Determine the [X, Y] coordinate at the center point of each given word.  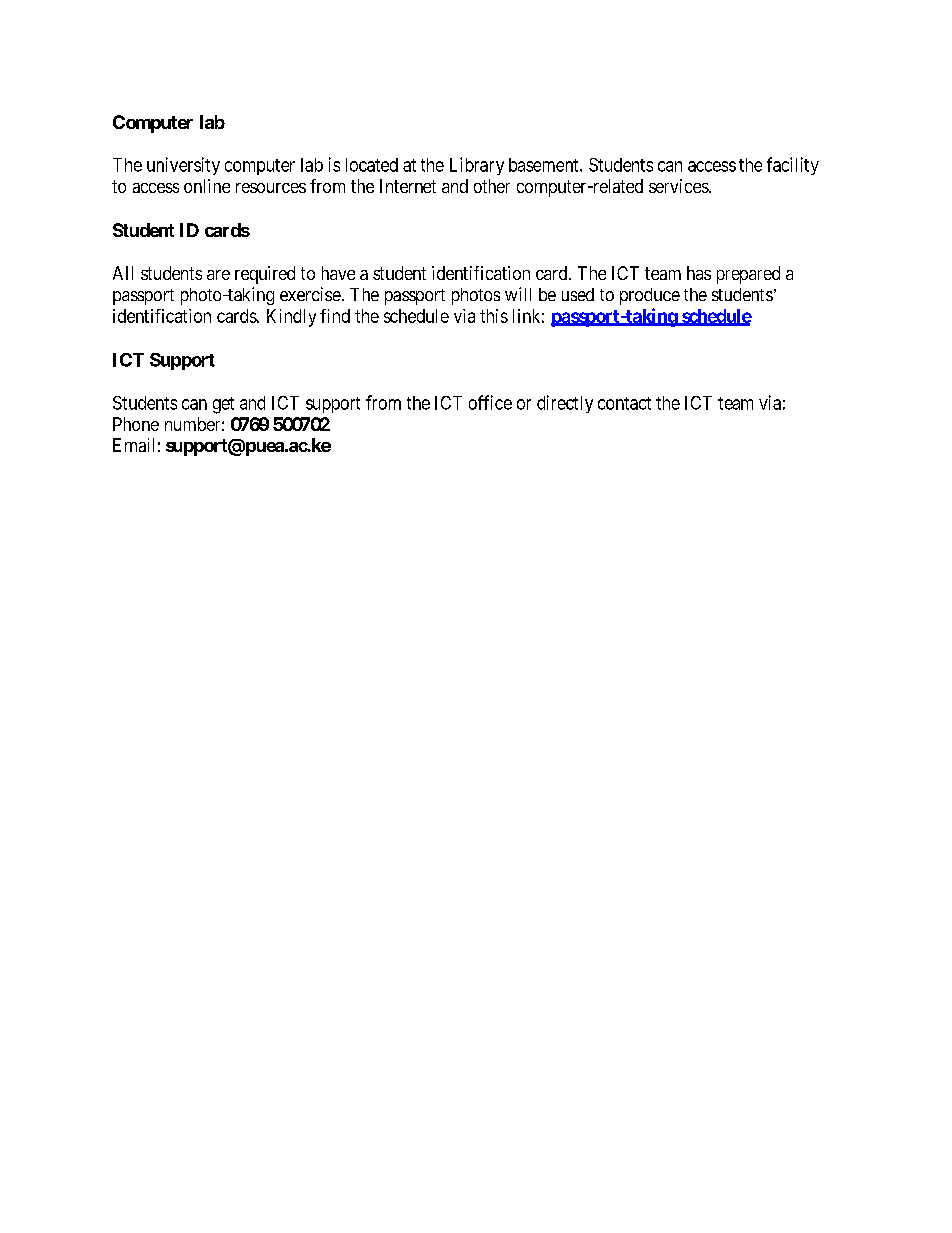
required [265, 275]
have [338, 273]
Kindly [291, 318]
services [679, 186]
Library [477, 166]
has [699, 273]
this [494, 316]
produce [650, 296]
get [223, 405]
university [183, 166]
